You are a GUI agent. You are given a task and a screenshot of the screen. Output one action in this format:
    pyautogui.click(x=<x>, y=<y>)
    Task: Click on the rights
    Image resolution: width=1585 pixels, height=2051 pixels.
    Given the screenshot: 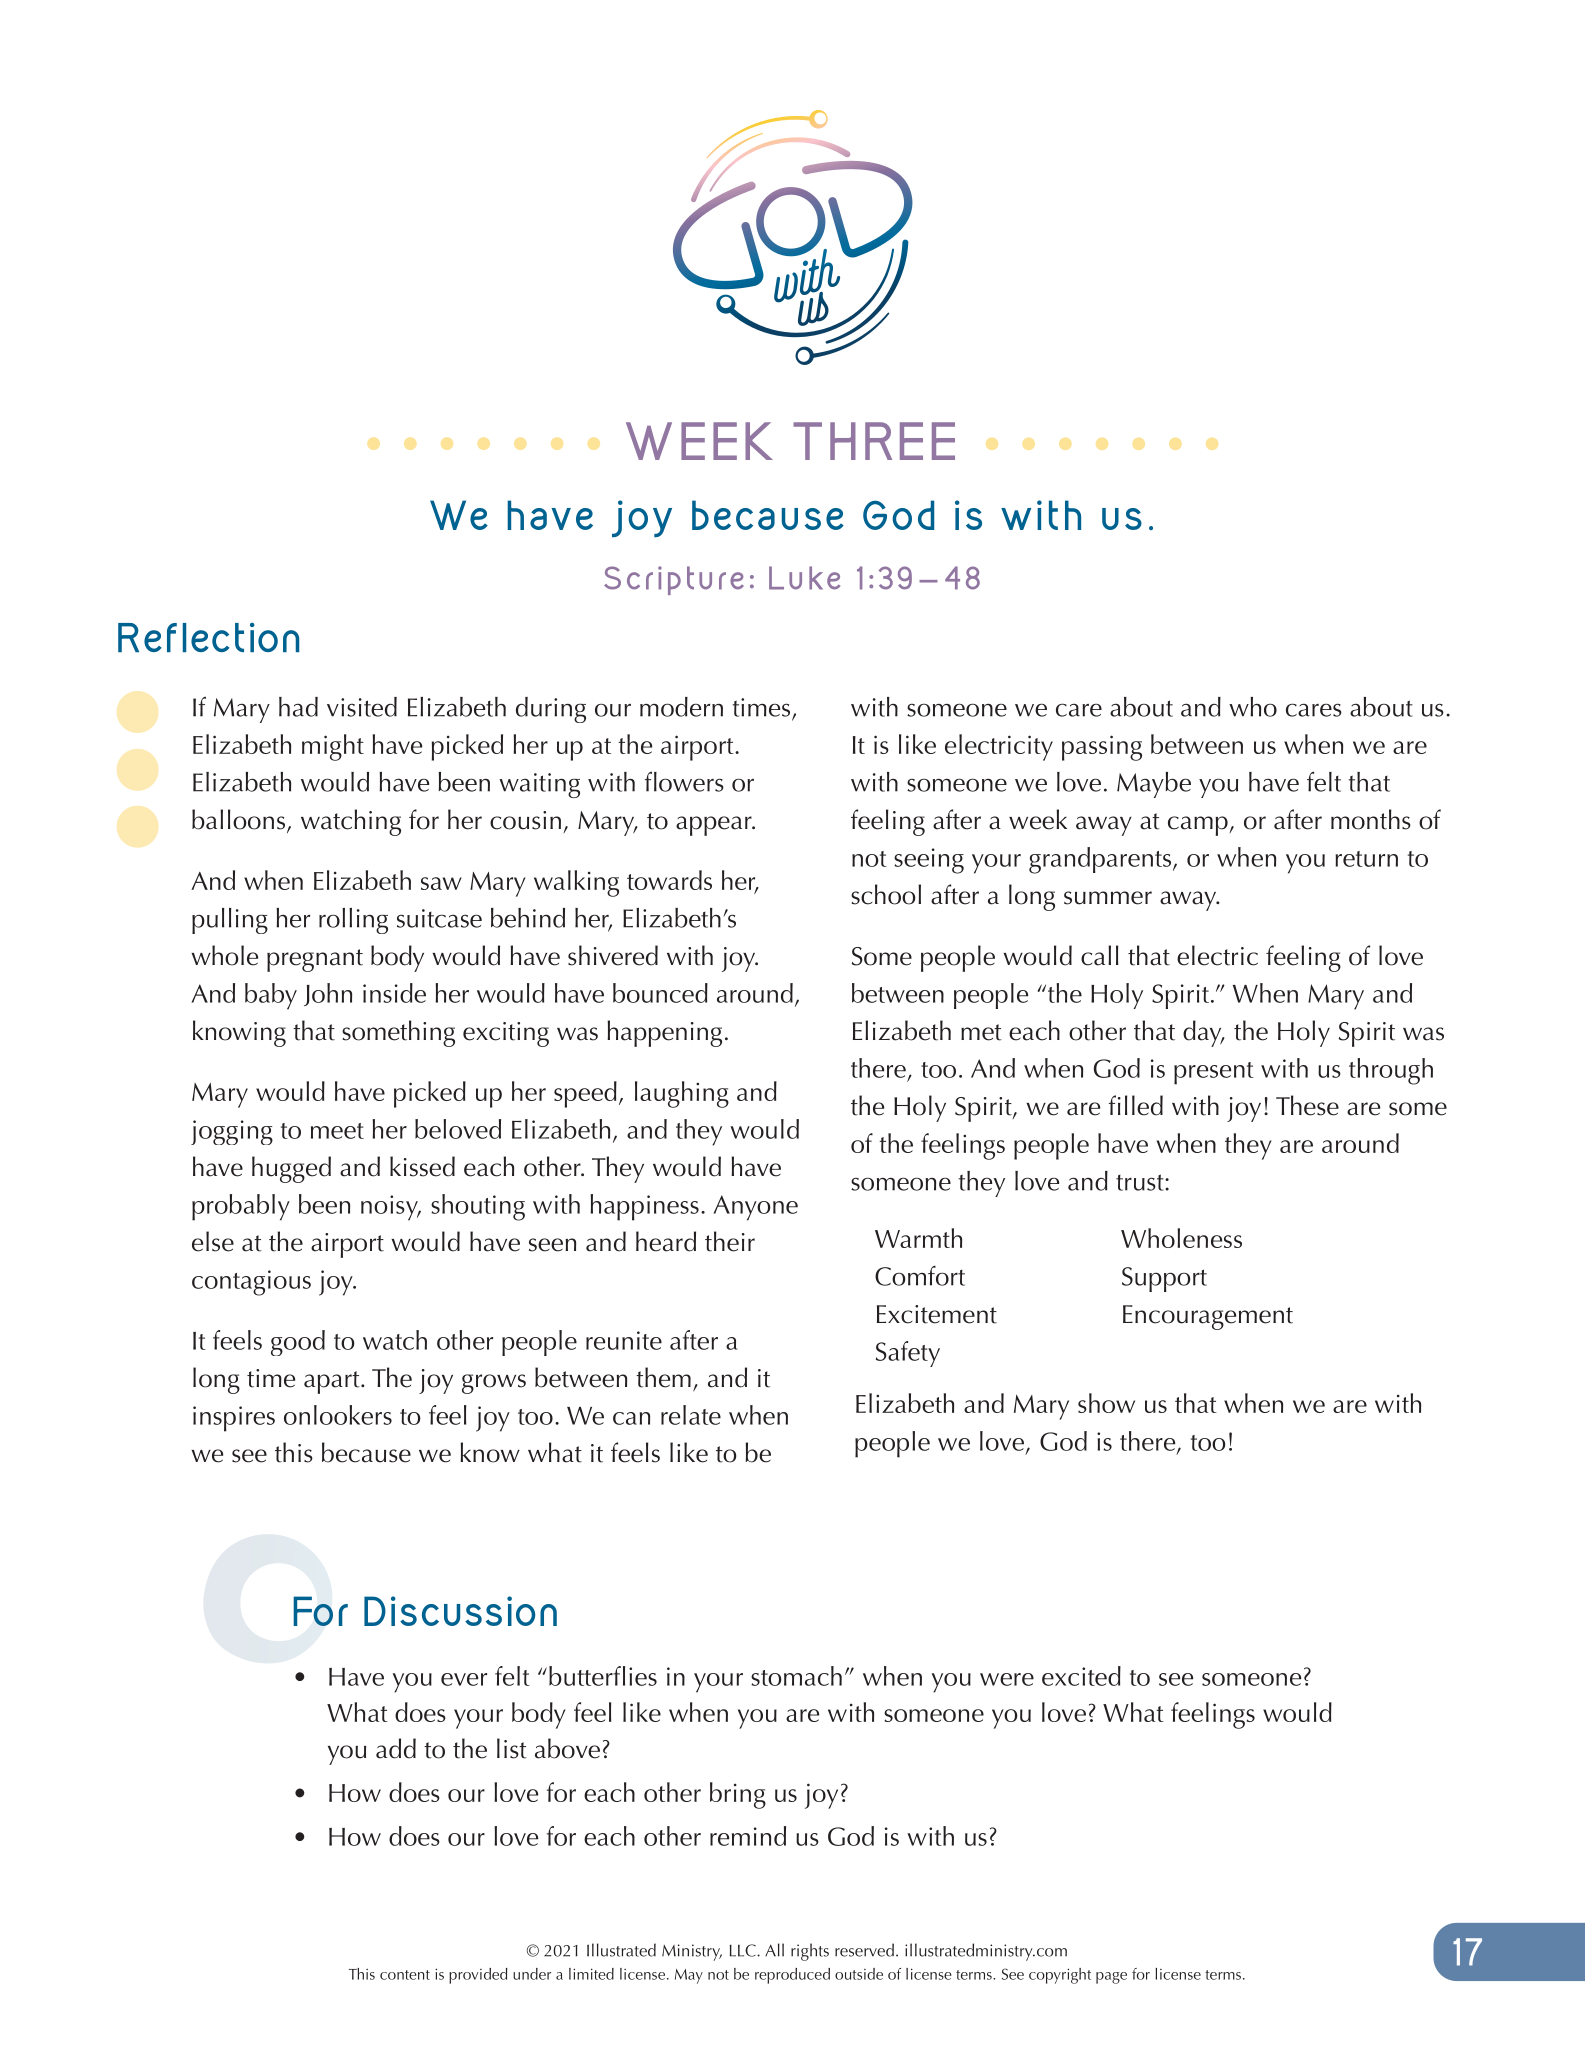 What is the action you would take?
    pyautogui.click(x=810, y=1952)
